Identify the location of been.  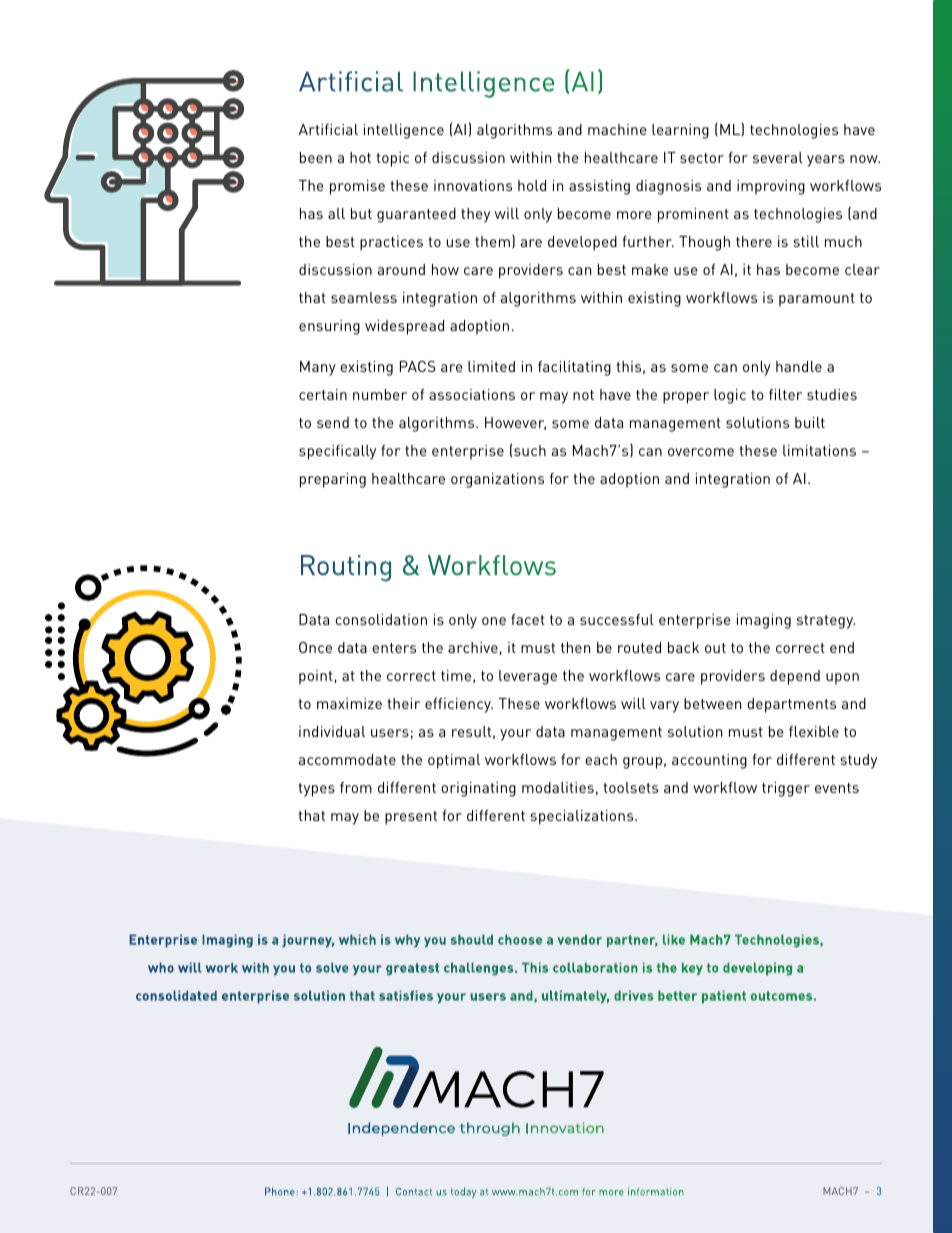
(316, 157).
